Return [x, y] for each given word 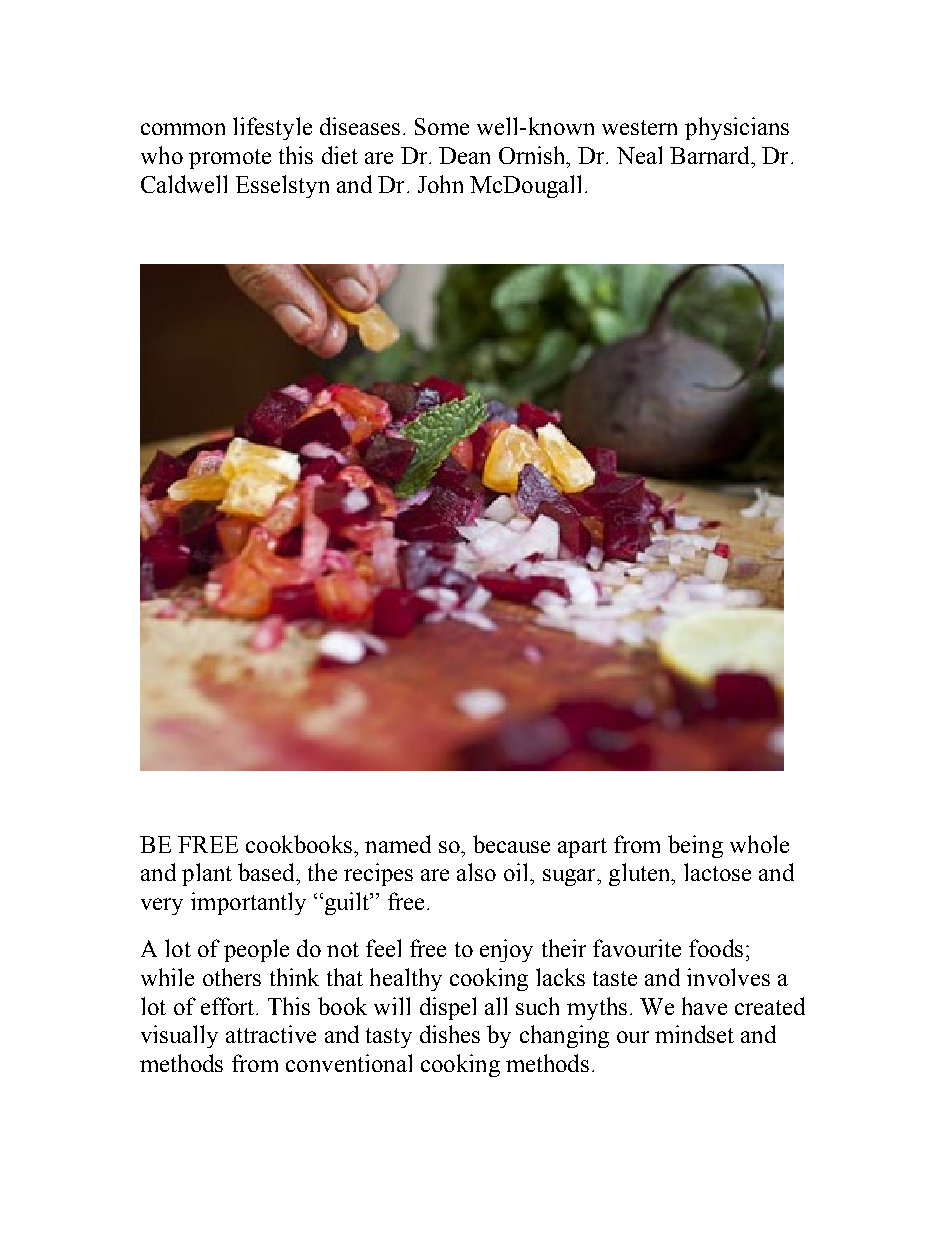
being [695, 846]
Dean [464, 155]
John [440, 184]
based [267, 872]
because [511, 844]
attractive [271, 1034]
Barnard [711, 155]
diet [340, 155]
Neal [639, 155]
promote [230, 159]
